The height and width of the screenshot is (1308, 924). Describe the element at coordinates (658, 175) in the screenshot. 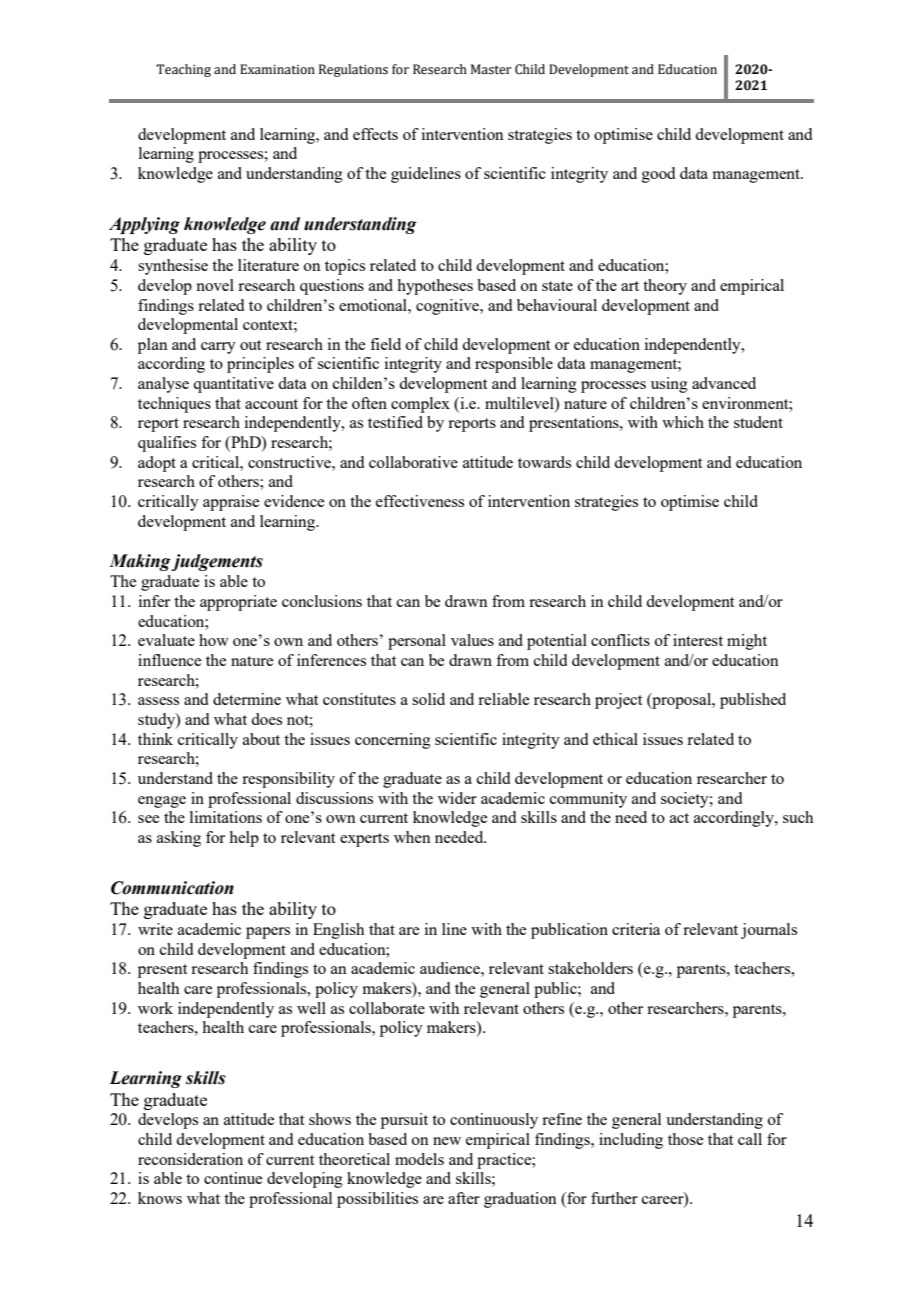

I see `good` at that location.
